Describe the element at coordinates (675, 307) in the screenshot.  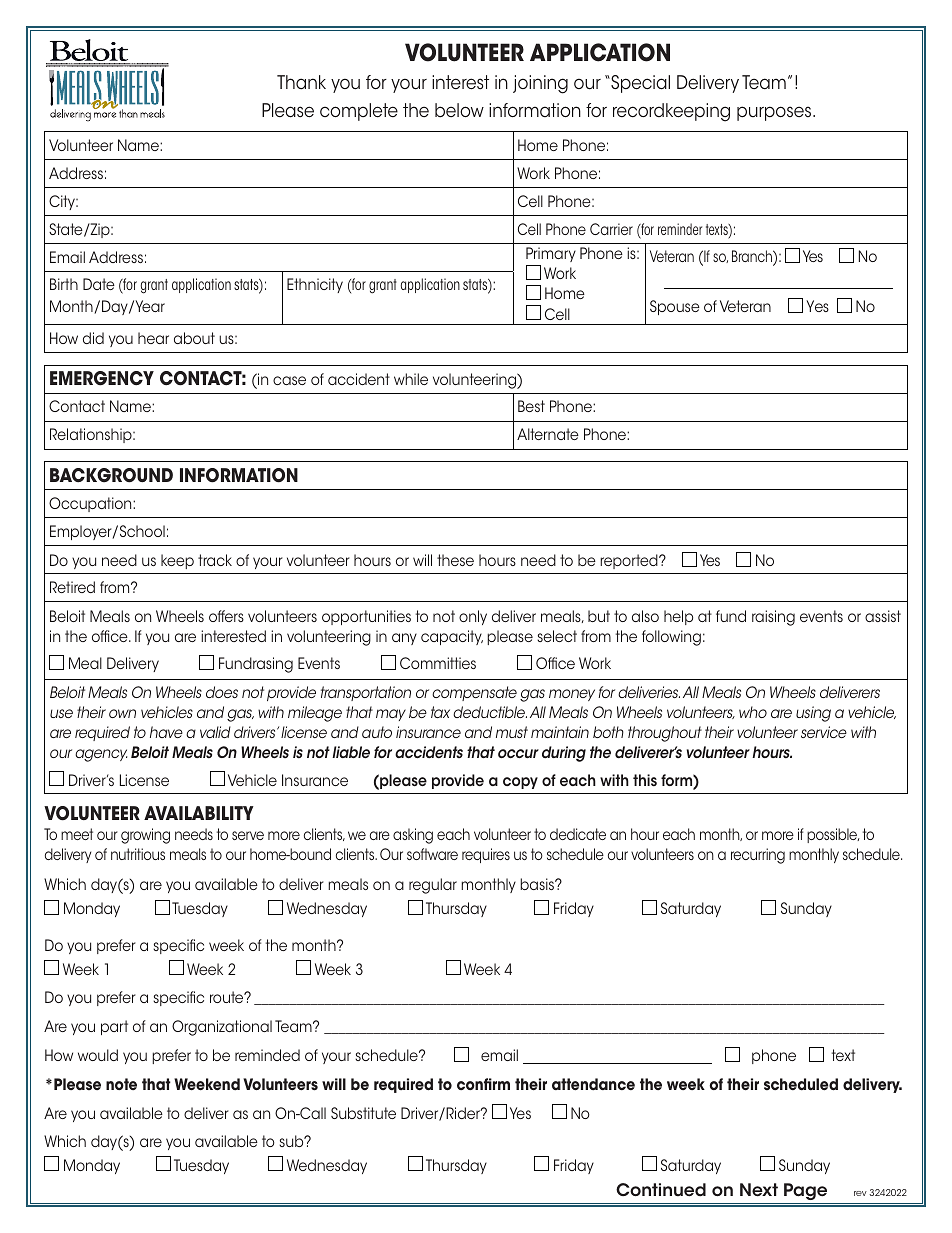
I see `Spouse` at that location.
